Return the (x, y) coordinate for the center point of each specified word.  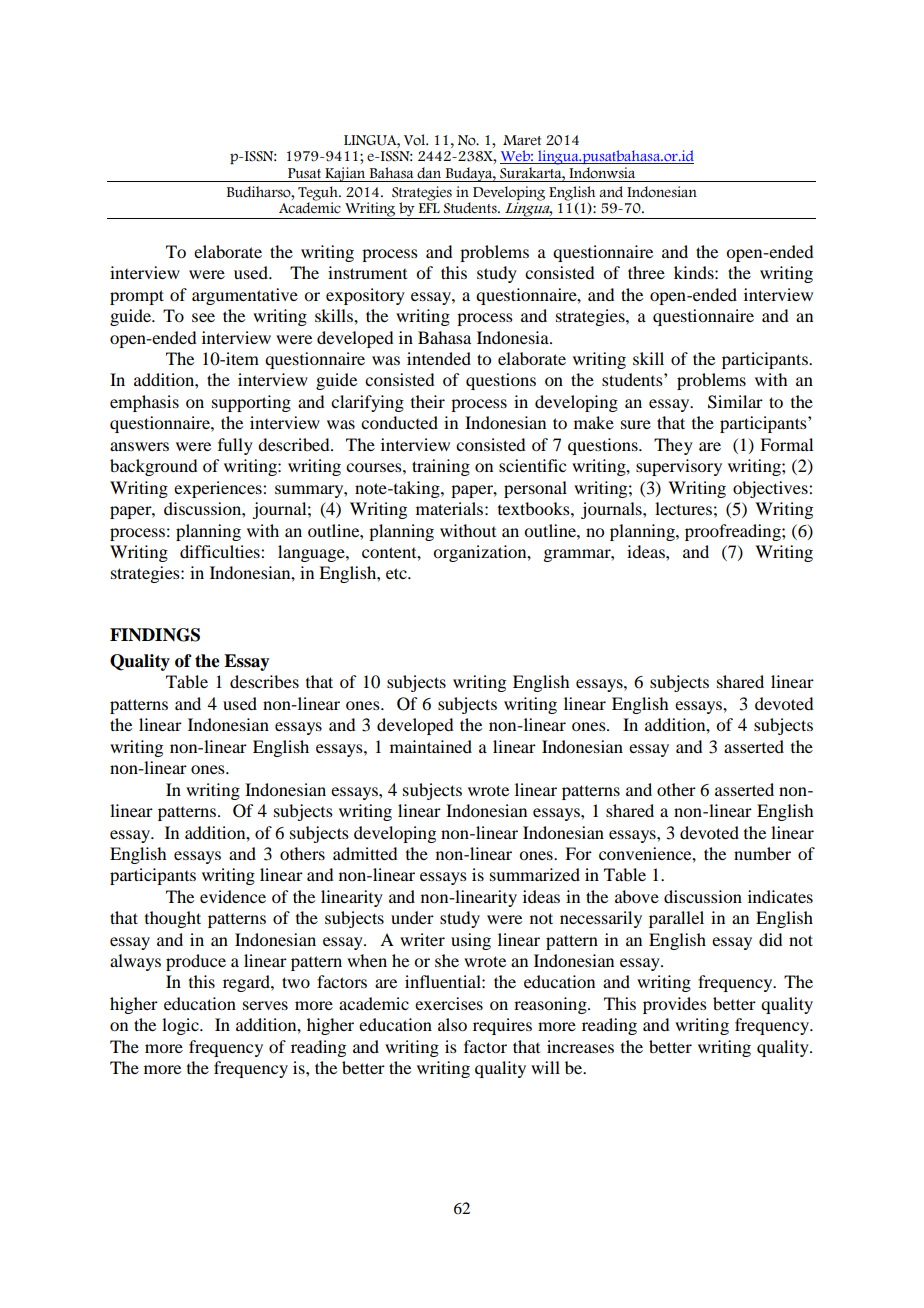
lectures (683, 508)
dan (429, 172)
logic (181, 1026)
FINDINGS (155, 635)
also (452, 1024)
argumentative (245, 296)
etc (397, 573)
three (646, 272)
